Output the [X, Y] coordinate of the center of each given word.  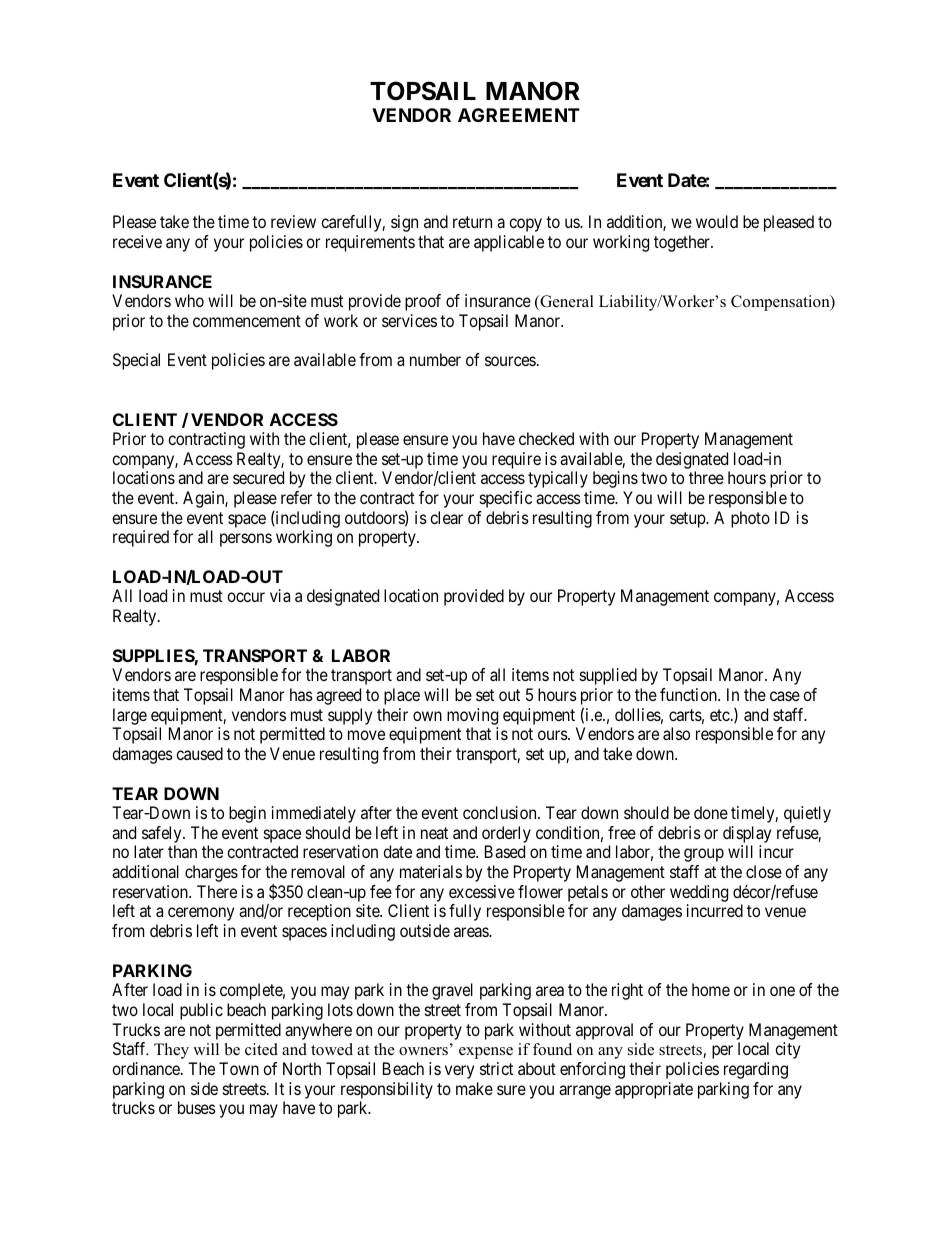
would [717, 221]
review [293, 221]
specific [506, 499]
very [459, 1072]
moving [472, 716]
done [711, 812]
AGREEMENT [519, 115]
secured [258, 477]
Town [239, 1068]
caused [199, 753]
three [706, 477]
